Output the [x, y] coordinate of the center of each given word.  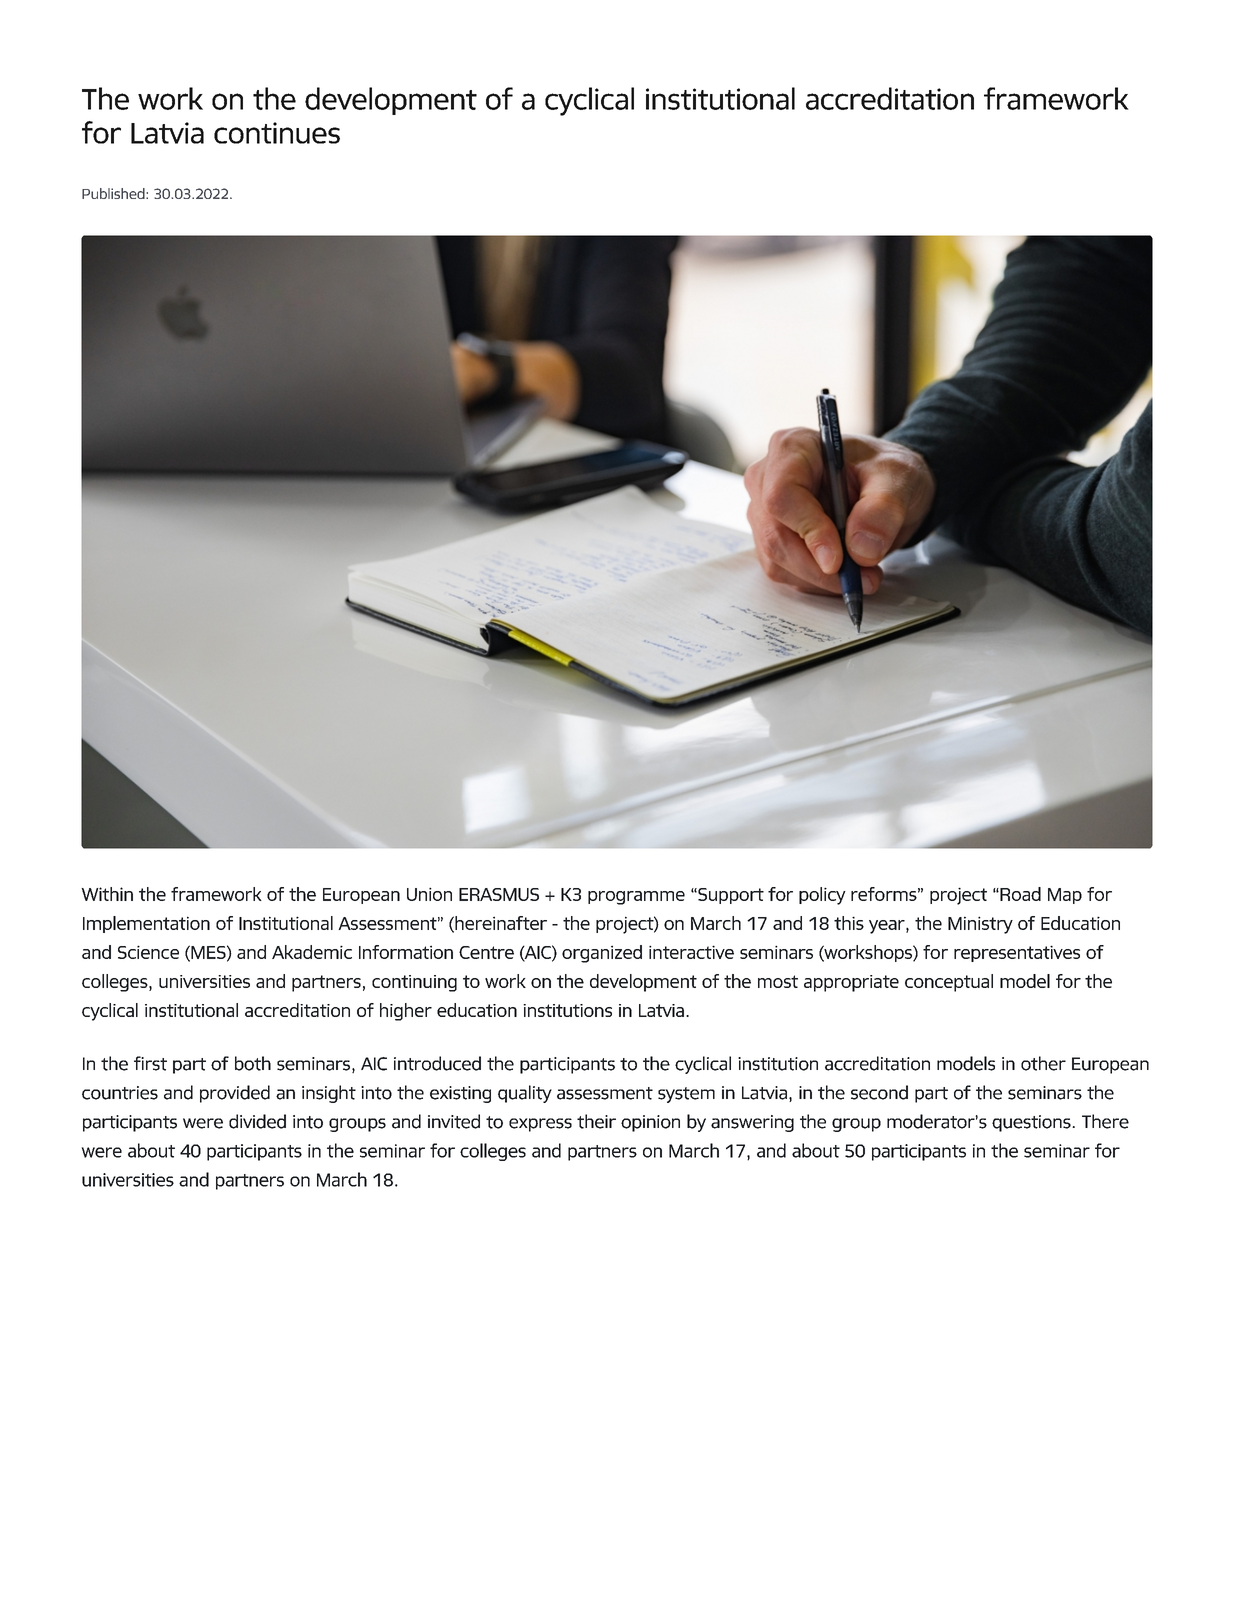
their [596, 1121]
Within [107, 894]
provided [235, 1094]
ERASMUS [499, 894]
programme [636, 898]
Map [1065, 896]
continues [277, 133]
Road [1019, 894]
